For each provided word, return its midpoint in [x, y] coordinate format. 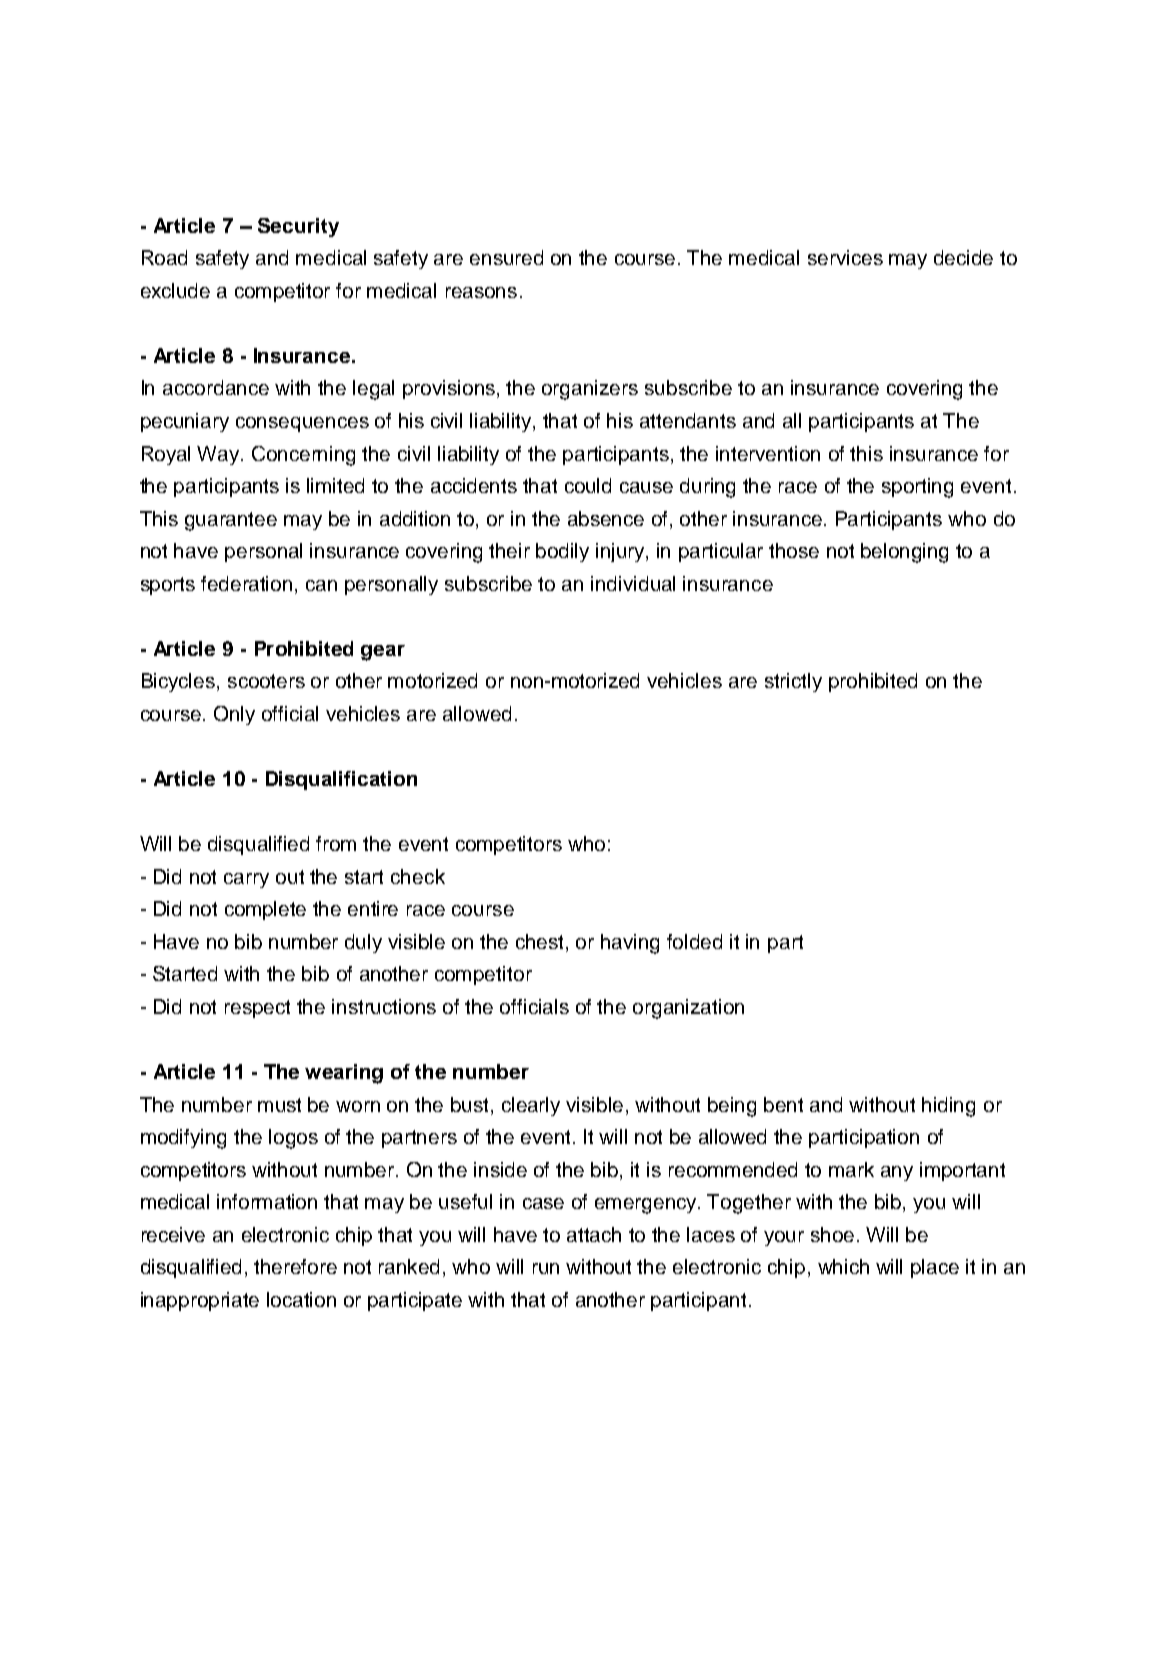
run [546, 1268]
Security [298, 227]
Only [234, 715]
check [418, 876]
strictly [793, 682]
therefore [295, 1266]
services [845, 257]
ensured [506, 257]
